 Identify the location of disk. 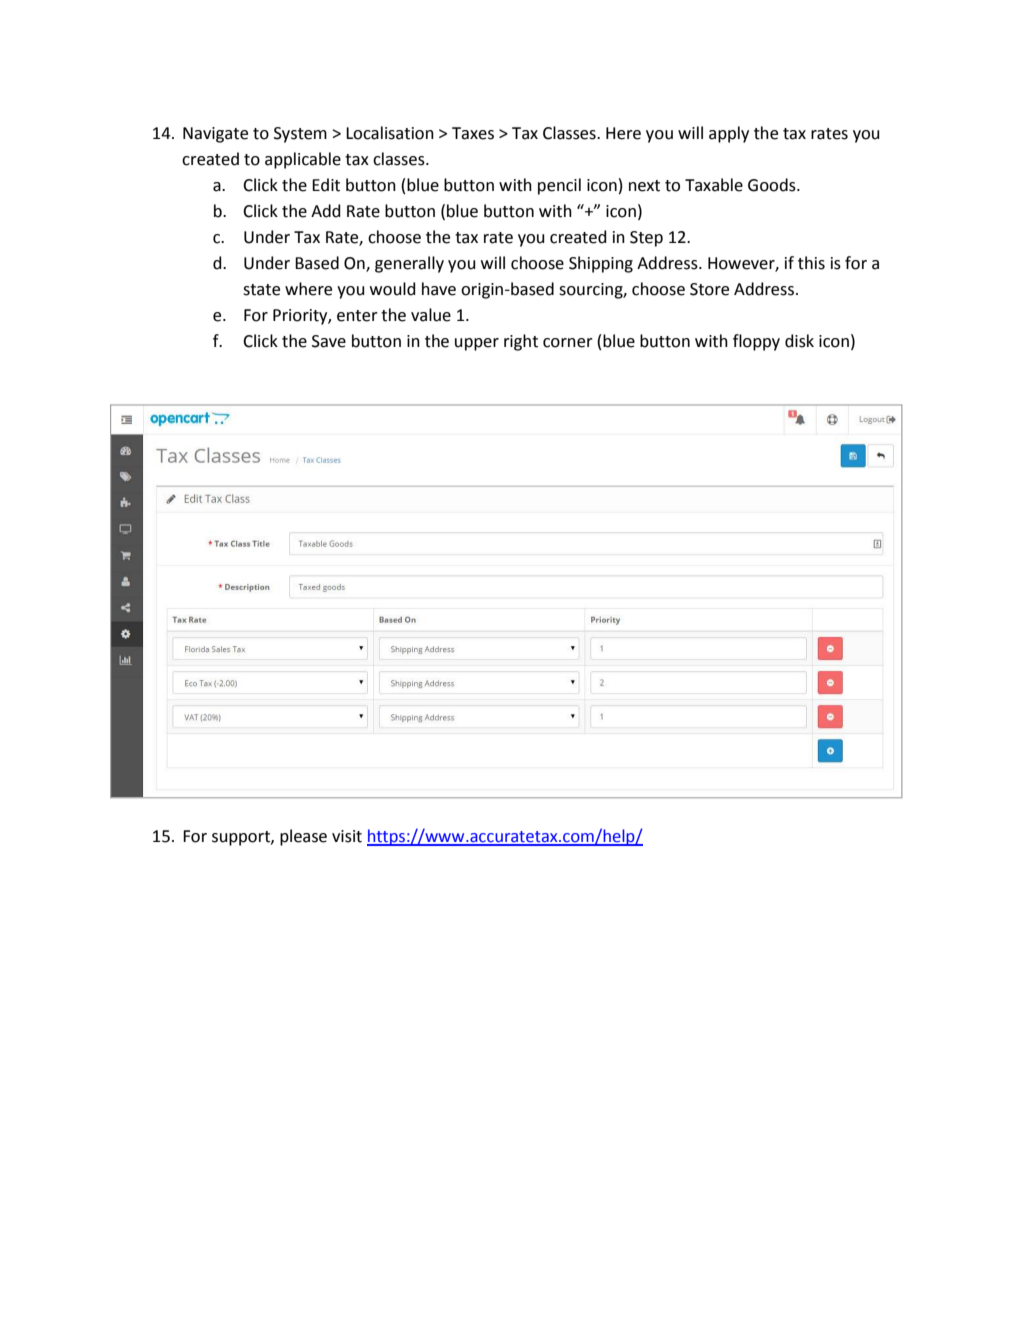
(799, 341).
